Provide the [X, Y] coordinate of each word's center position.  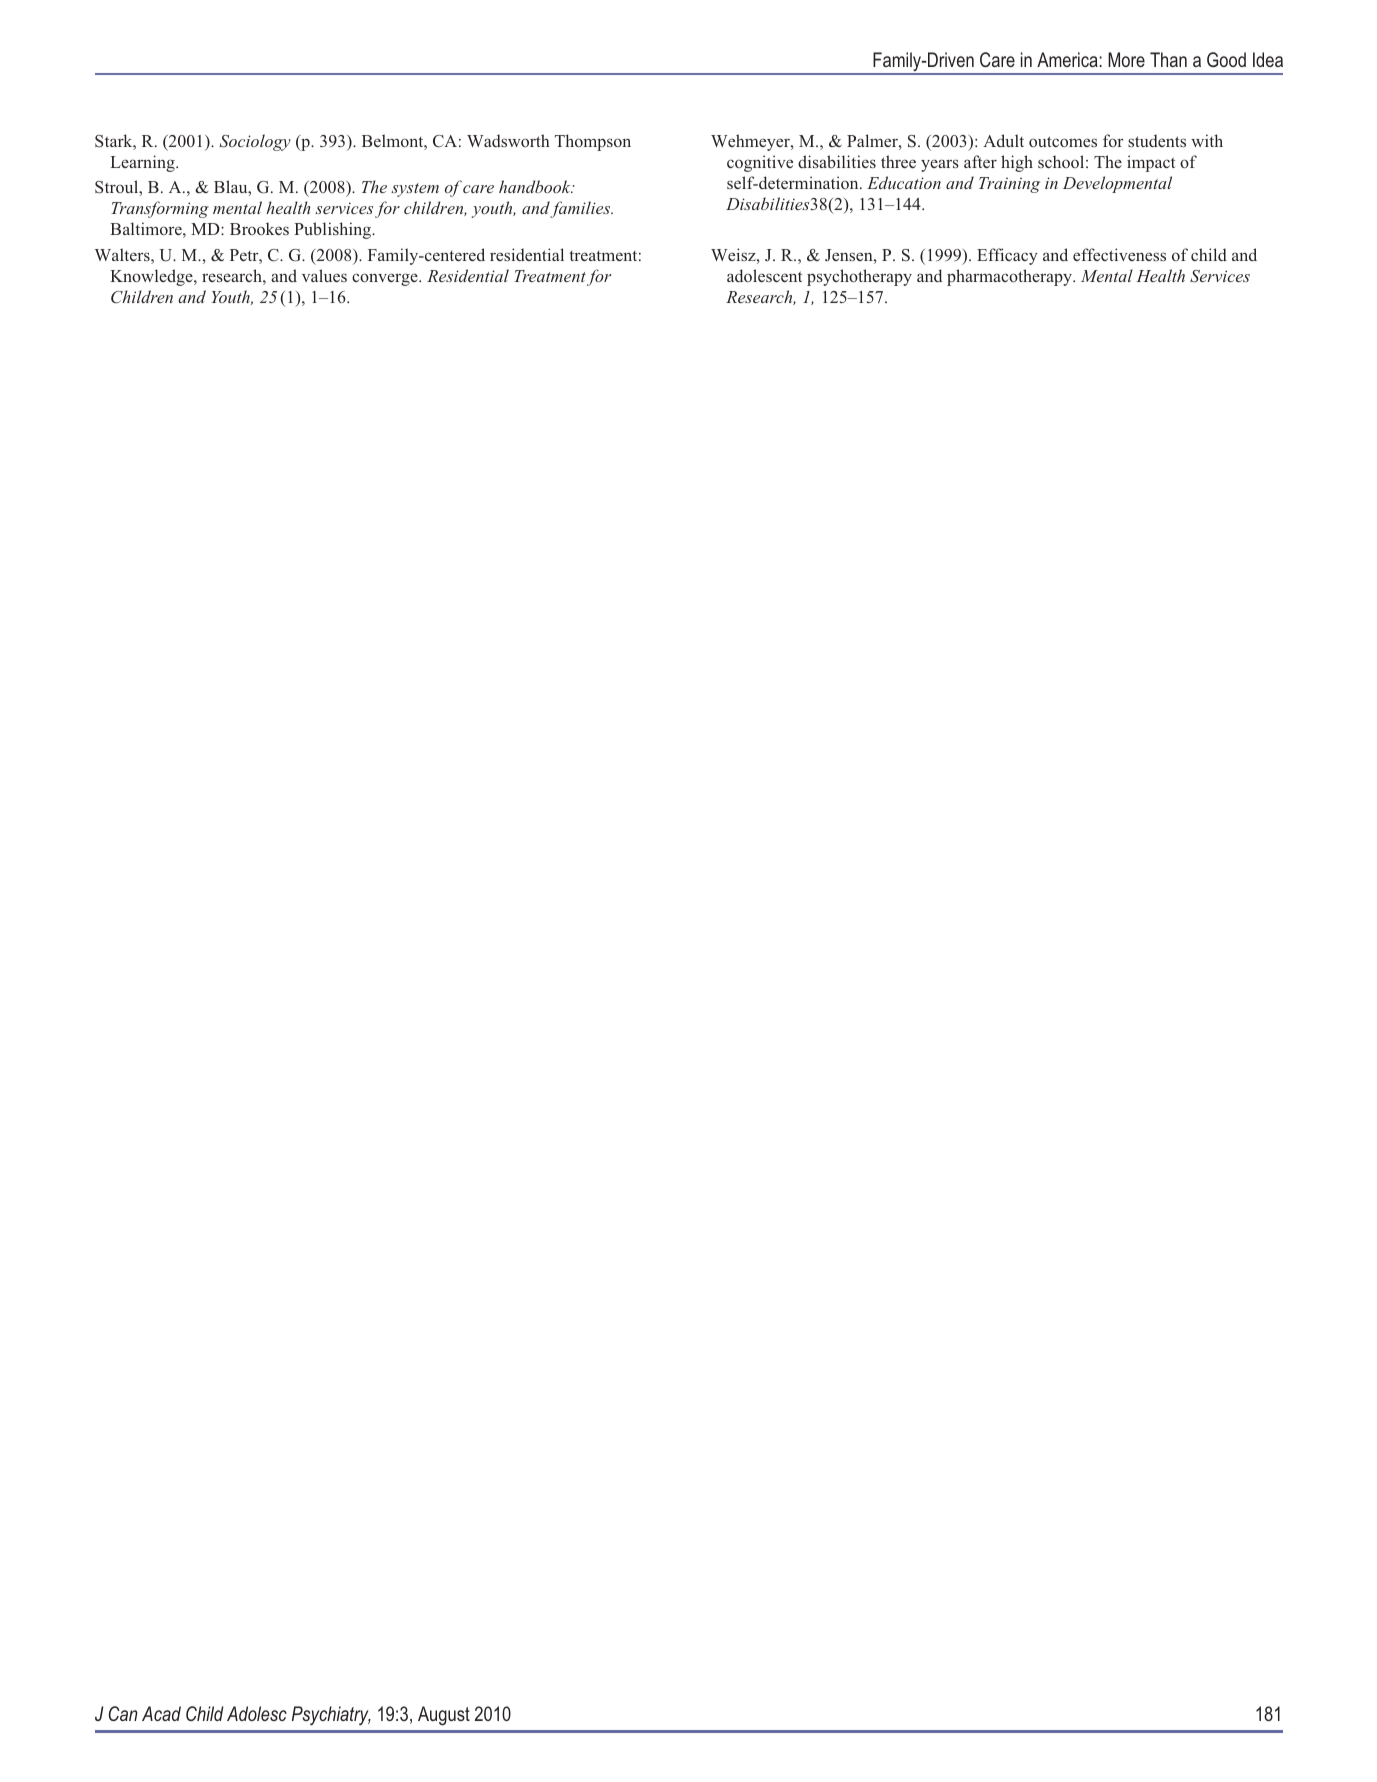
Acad [161, 1713]
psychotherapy [859, 277]
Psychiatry [331, 1715]
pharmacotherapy [1011, 277]
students [1157, 140]
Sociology [255, 142]
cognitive [760, 163]
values [324, 275]
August [444, 1716]
